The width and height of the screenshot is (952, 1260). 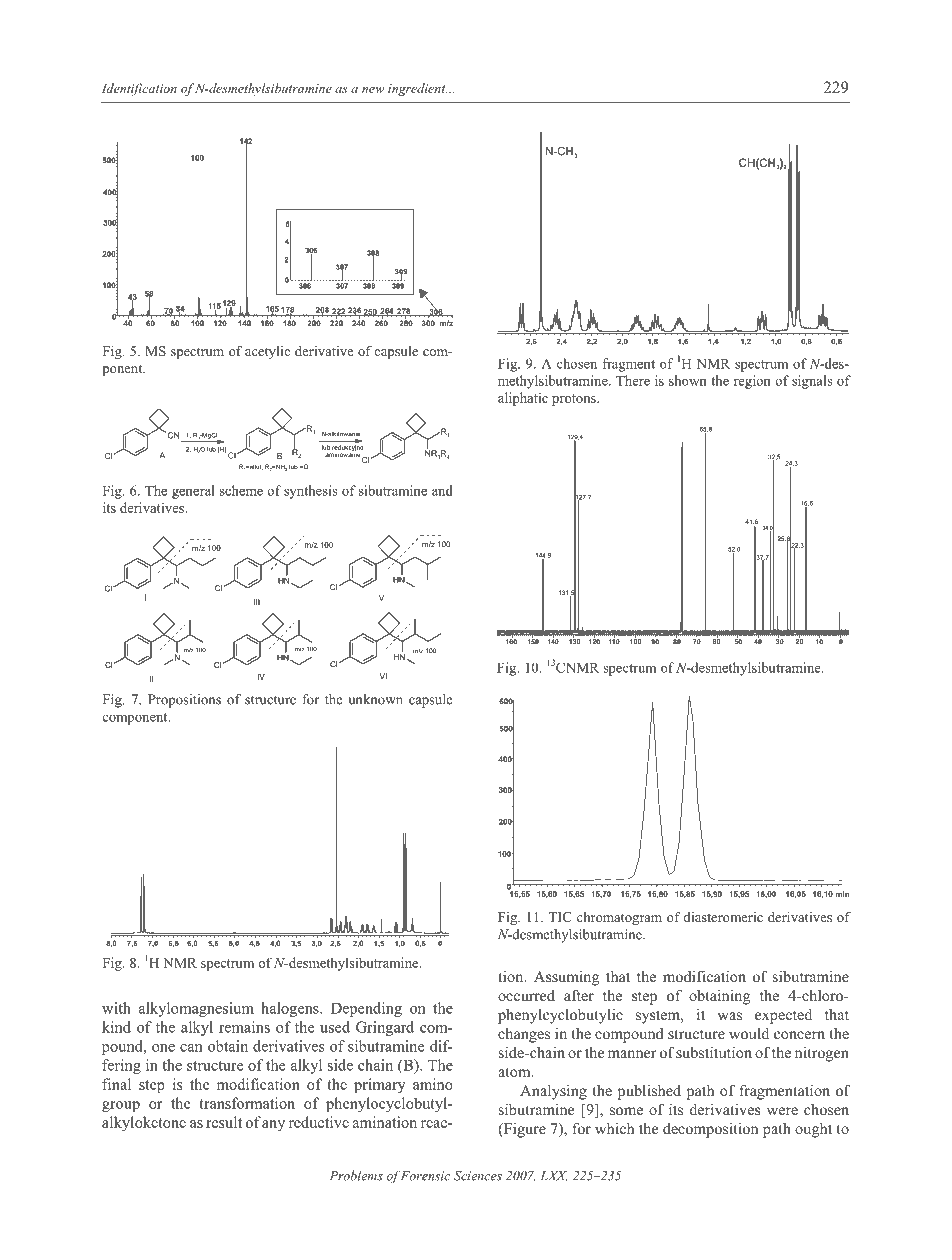 I want to click on scheme, so click(x=241, y=490).
